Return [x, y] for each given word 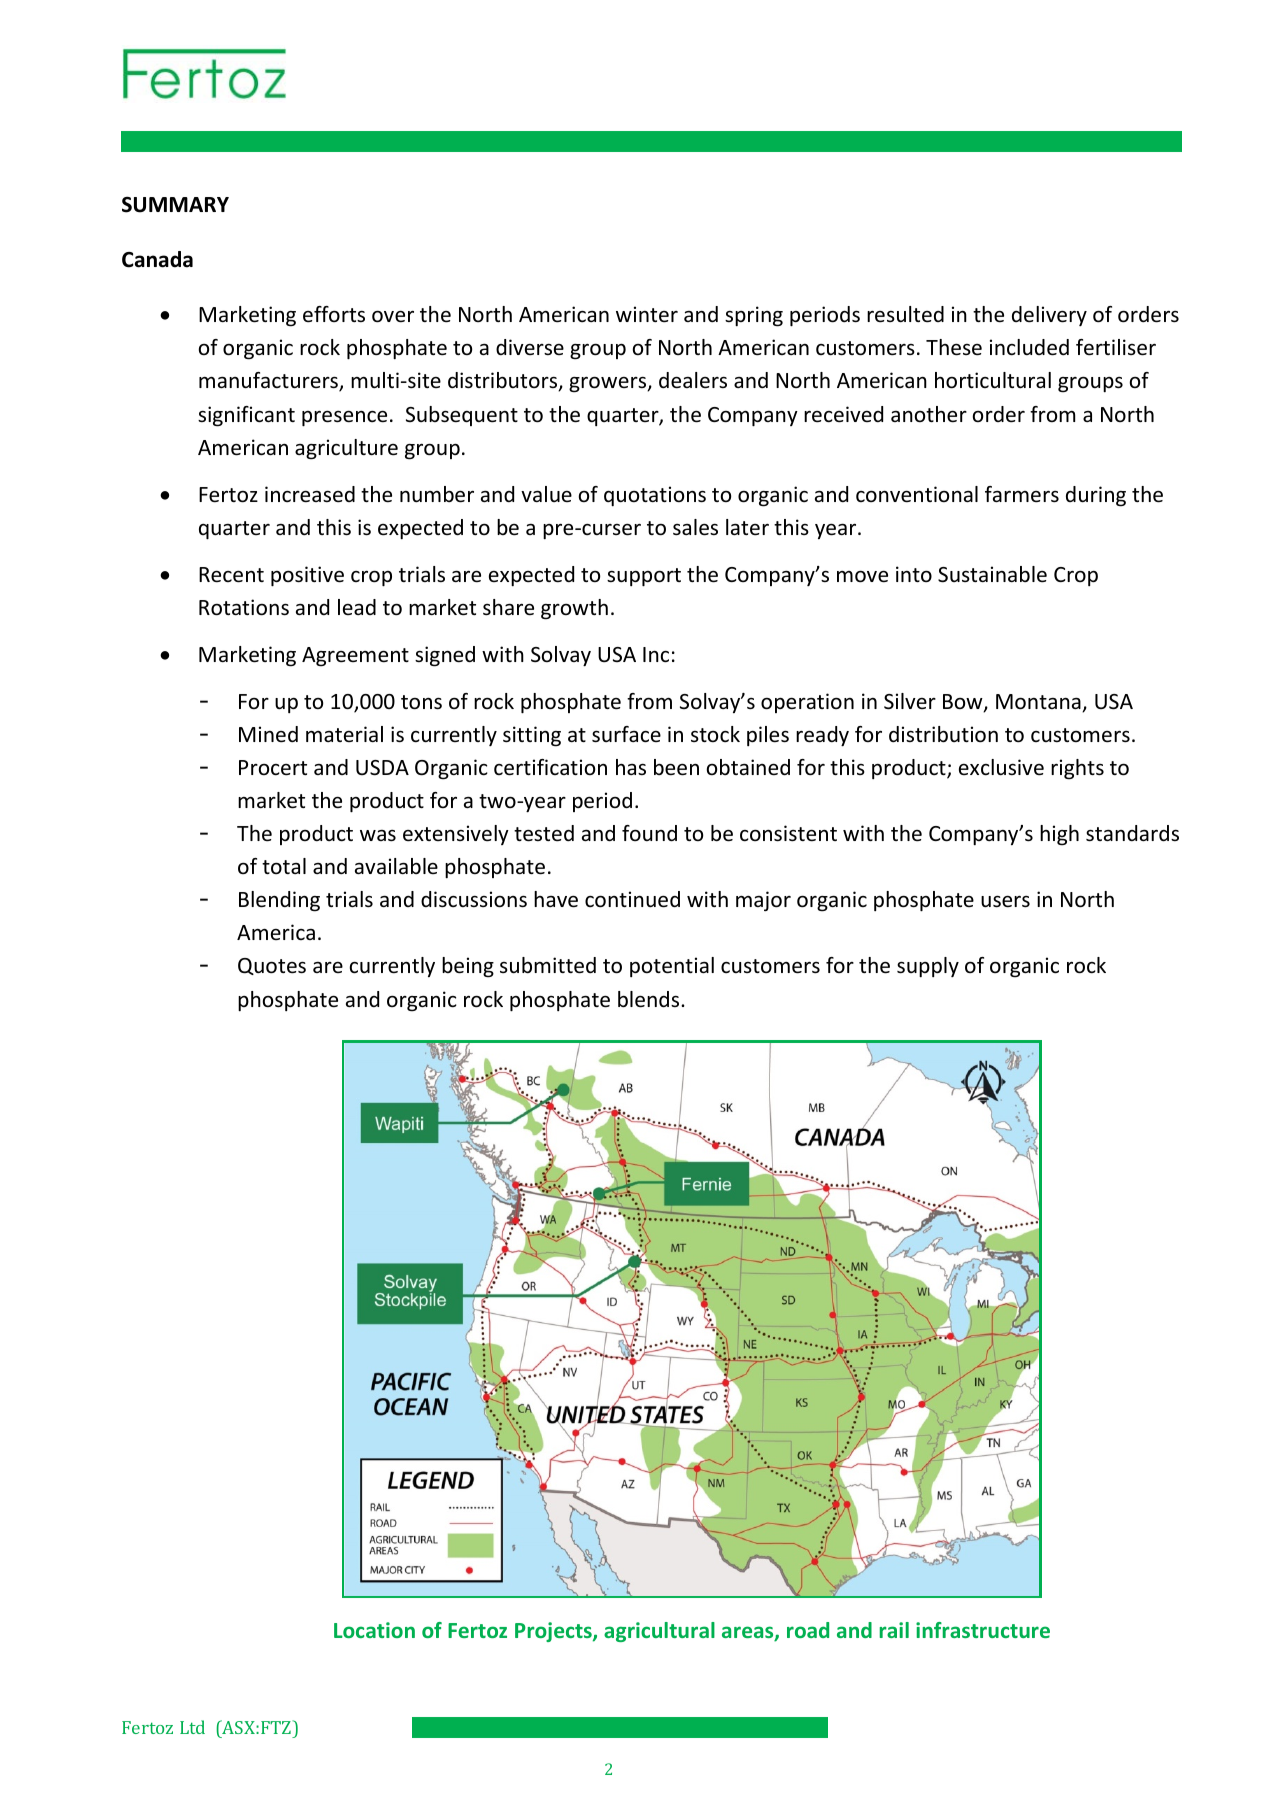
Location [374, 1630]
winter [647, 314]
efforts [334, 314]
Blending [279, 901]
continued [632, 899]
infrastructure [983, 1630]
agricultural [659, 1632]
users [1005, 901]
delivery [1049, 316]
